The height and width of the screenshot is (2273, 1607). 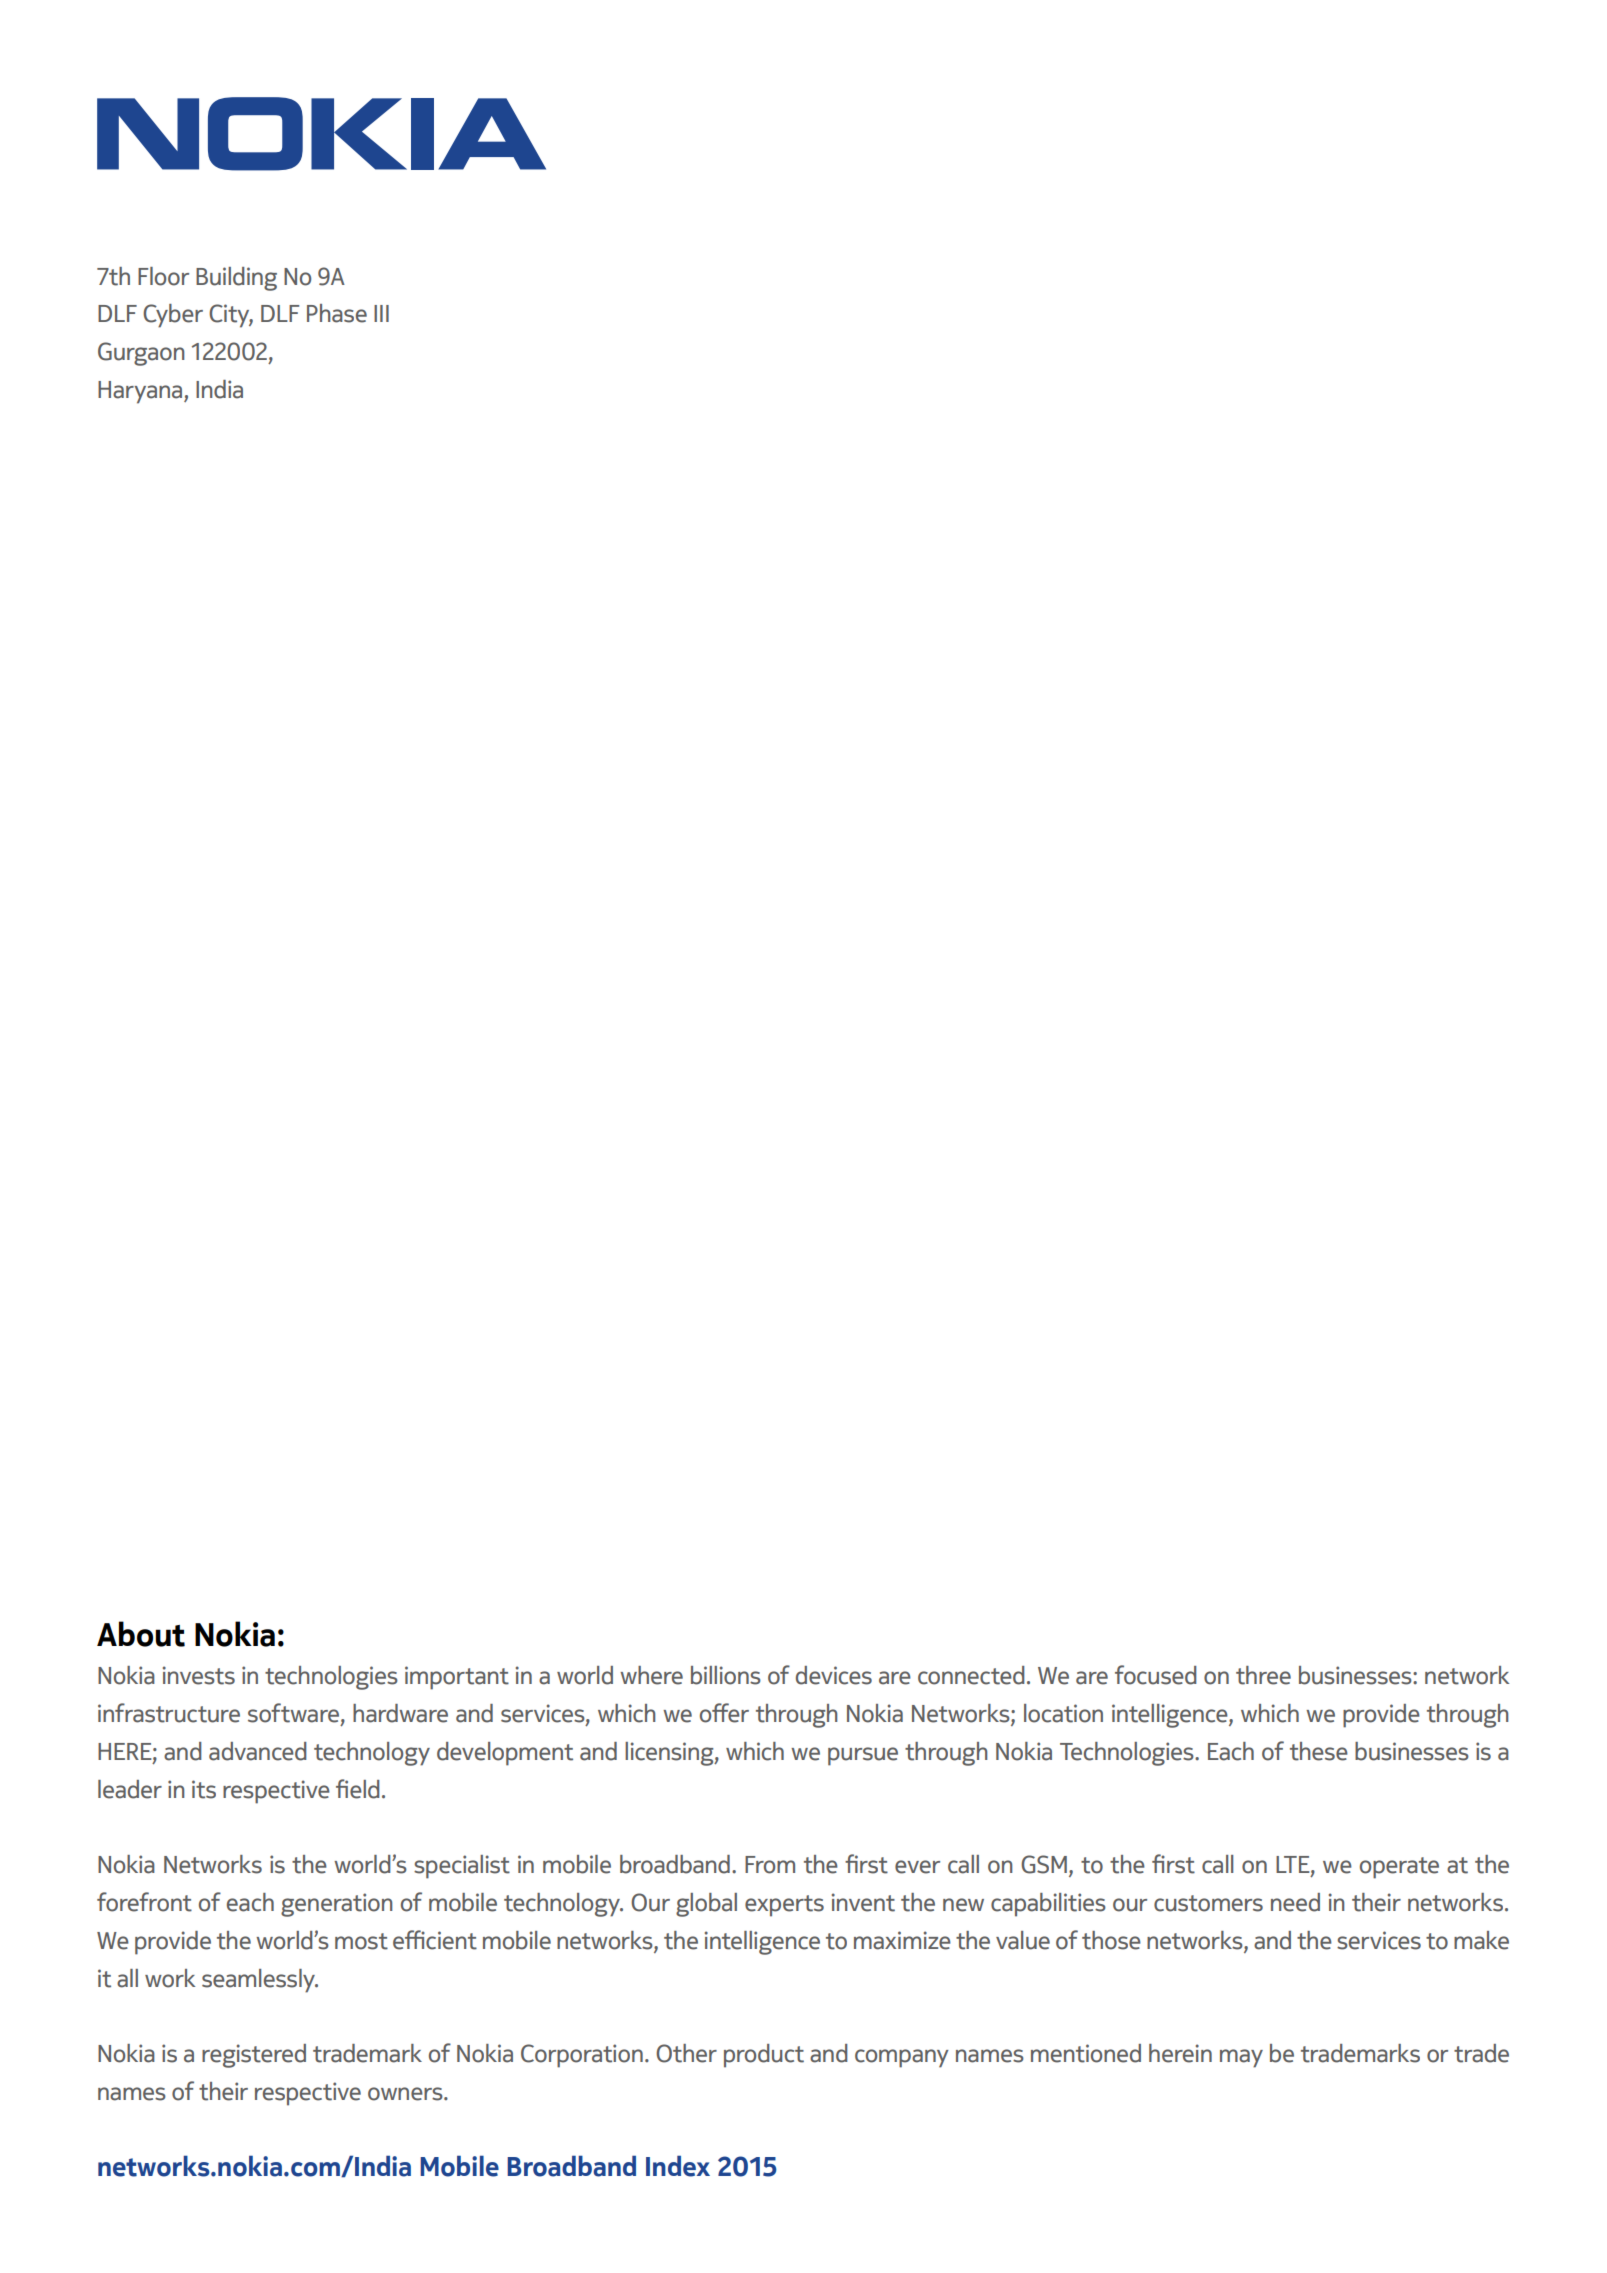 I want to click on focused, so click(x=1156, y=1675).
